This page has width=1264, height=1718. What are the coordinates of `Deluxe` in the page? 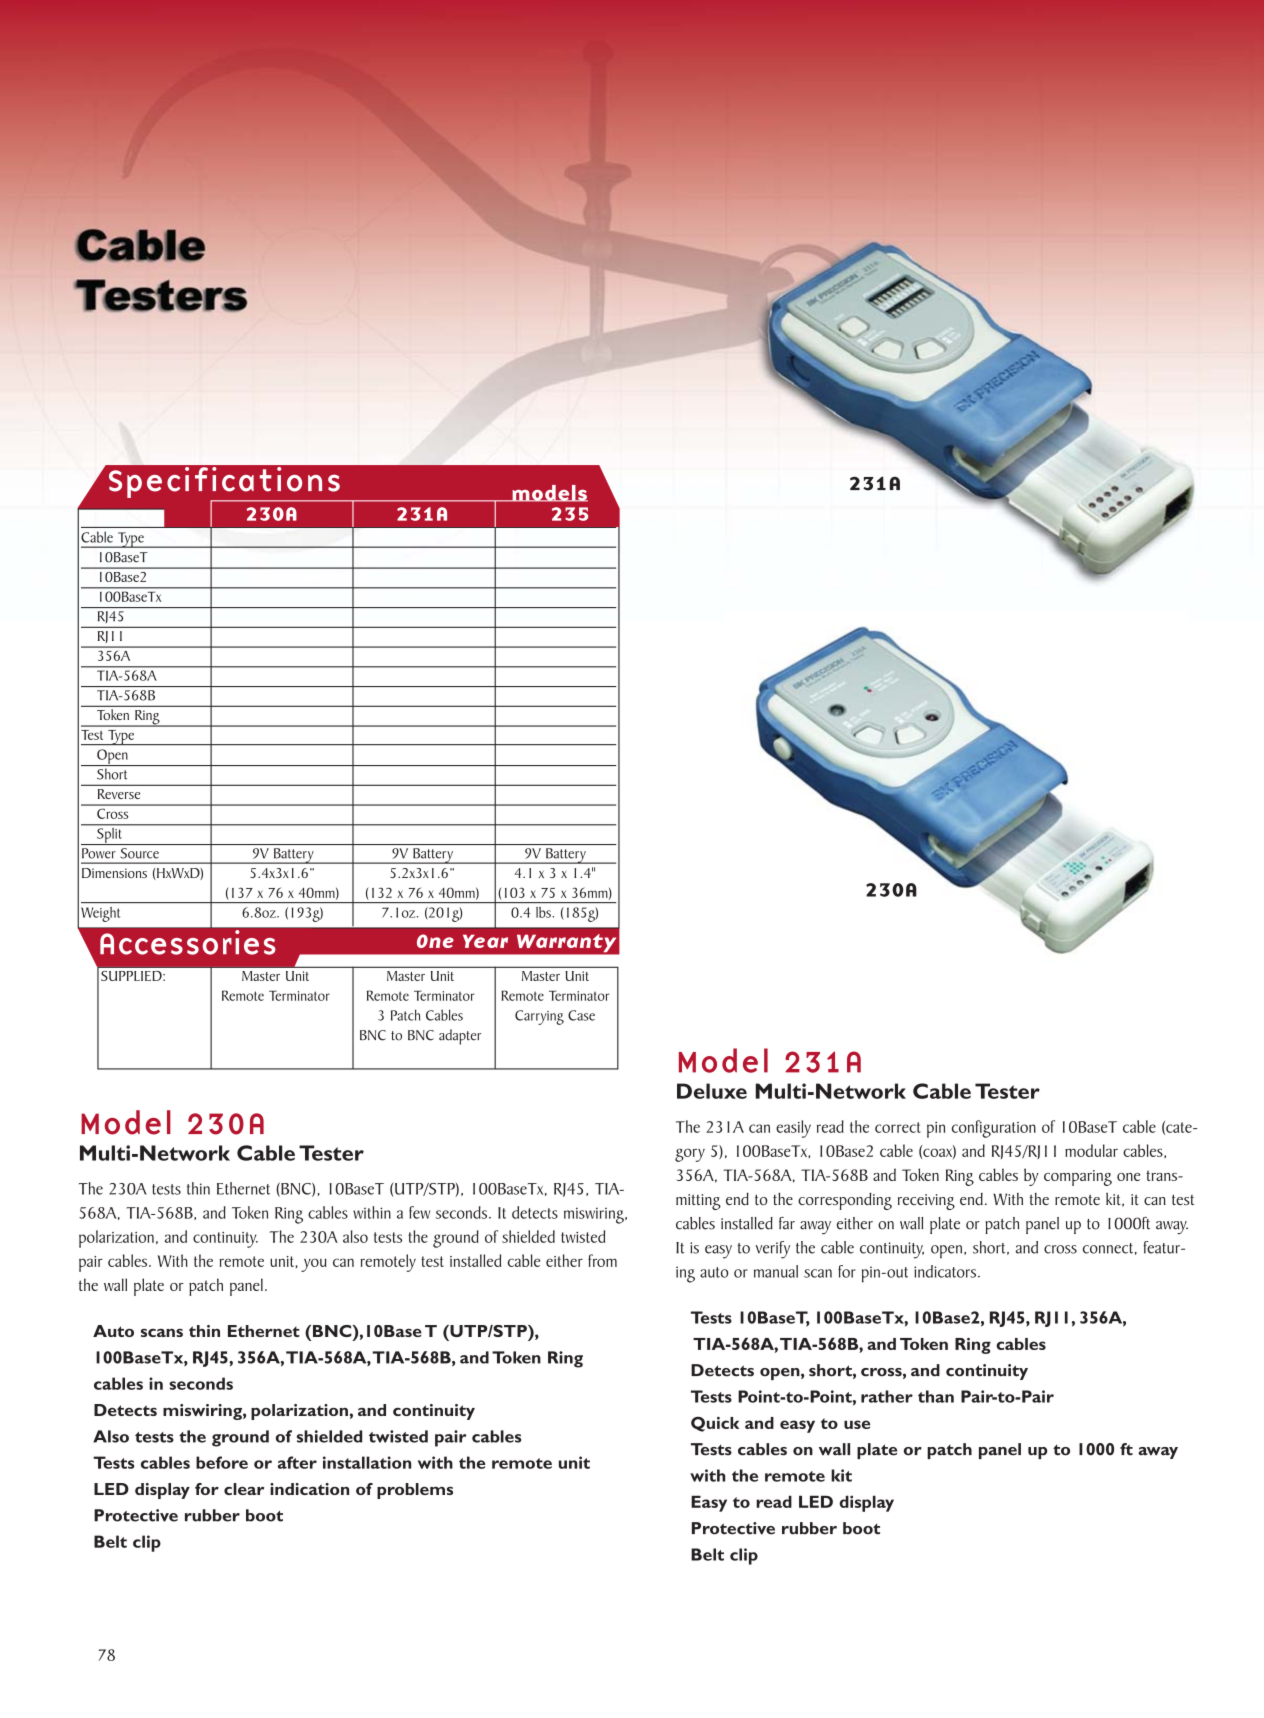 It's located at (712, 1091).
